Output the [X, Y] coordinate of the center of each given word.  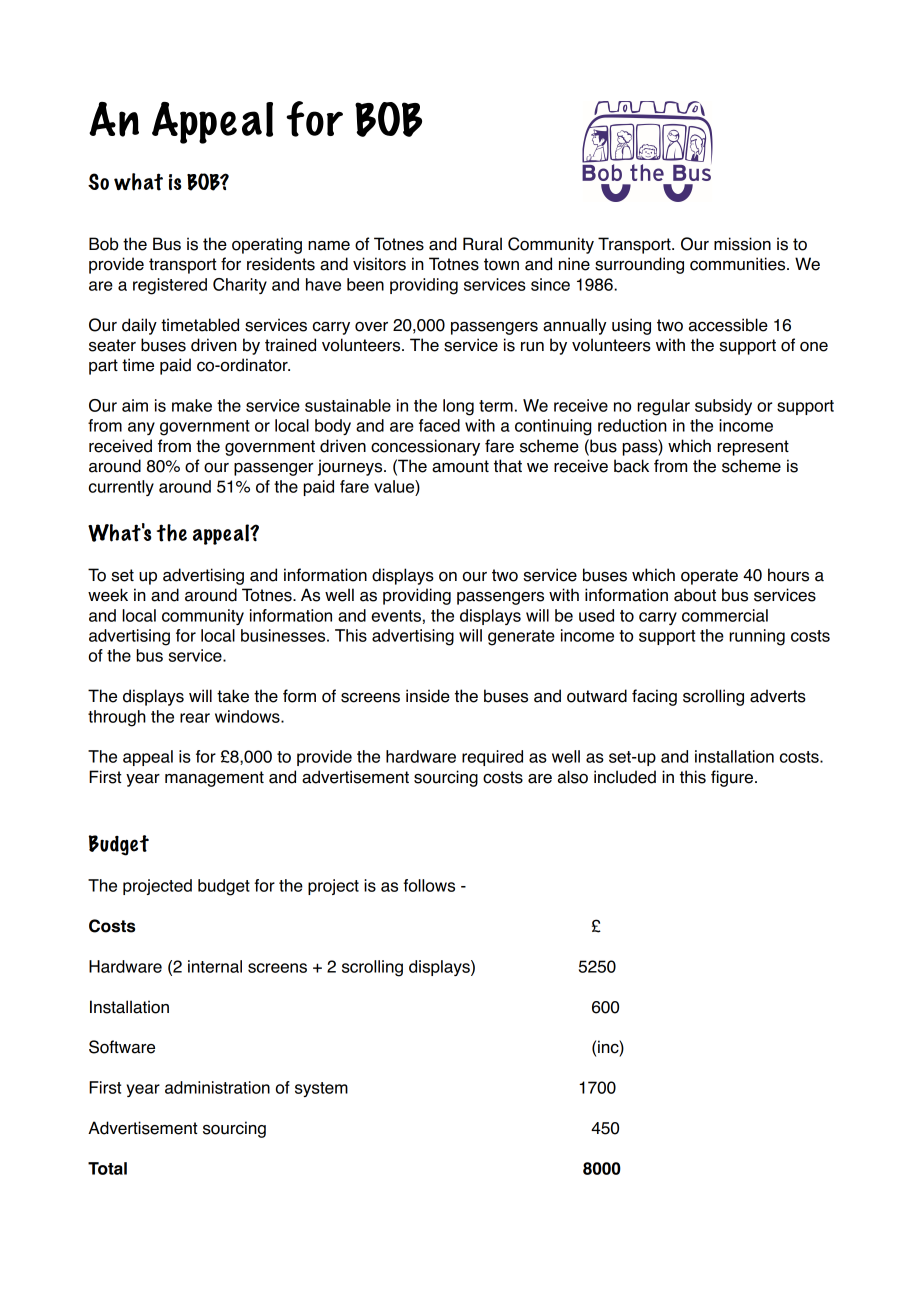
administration [217, 1087]
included [625, 777]
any [141, 428]
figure [733, 778]
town [501, 264]
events [396, 616]
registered [170, 286]
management [214, 779]
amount [460, 466]
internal [215, 966]
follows [429, 885]
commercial [725, 615]
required [492, 758]
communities [739, 264]
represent [753, 448]
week [108, 595]
